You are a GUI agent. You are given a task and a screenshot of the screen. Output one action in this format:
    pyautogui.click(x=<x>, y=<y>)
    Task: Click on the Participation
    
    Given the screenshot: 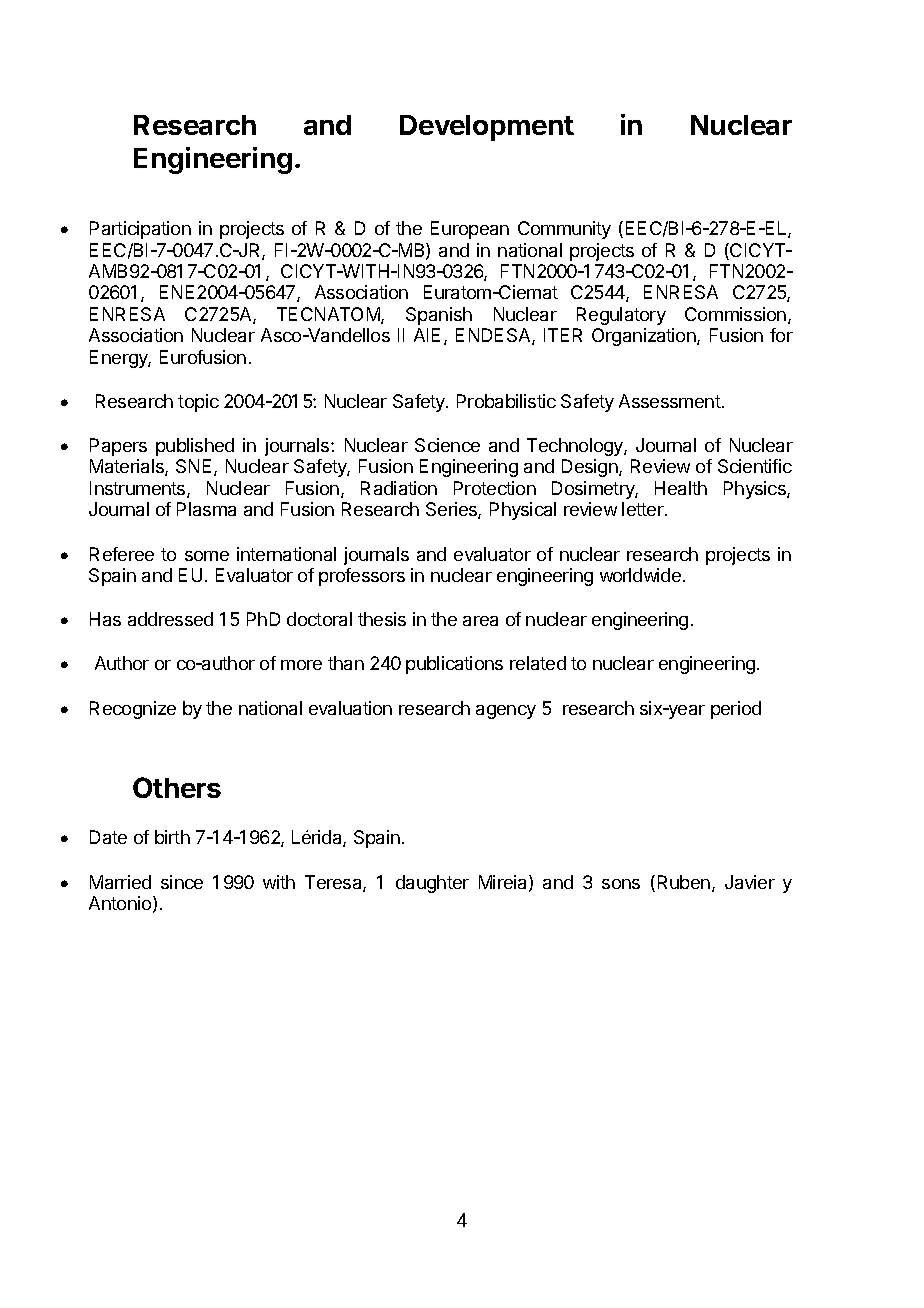 What is the action you would take?
    pyautogui.click(x=140, y=230)
